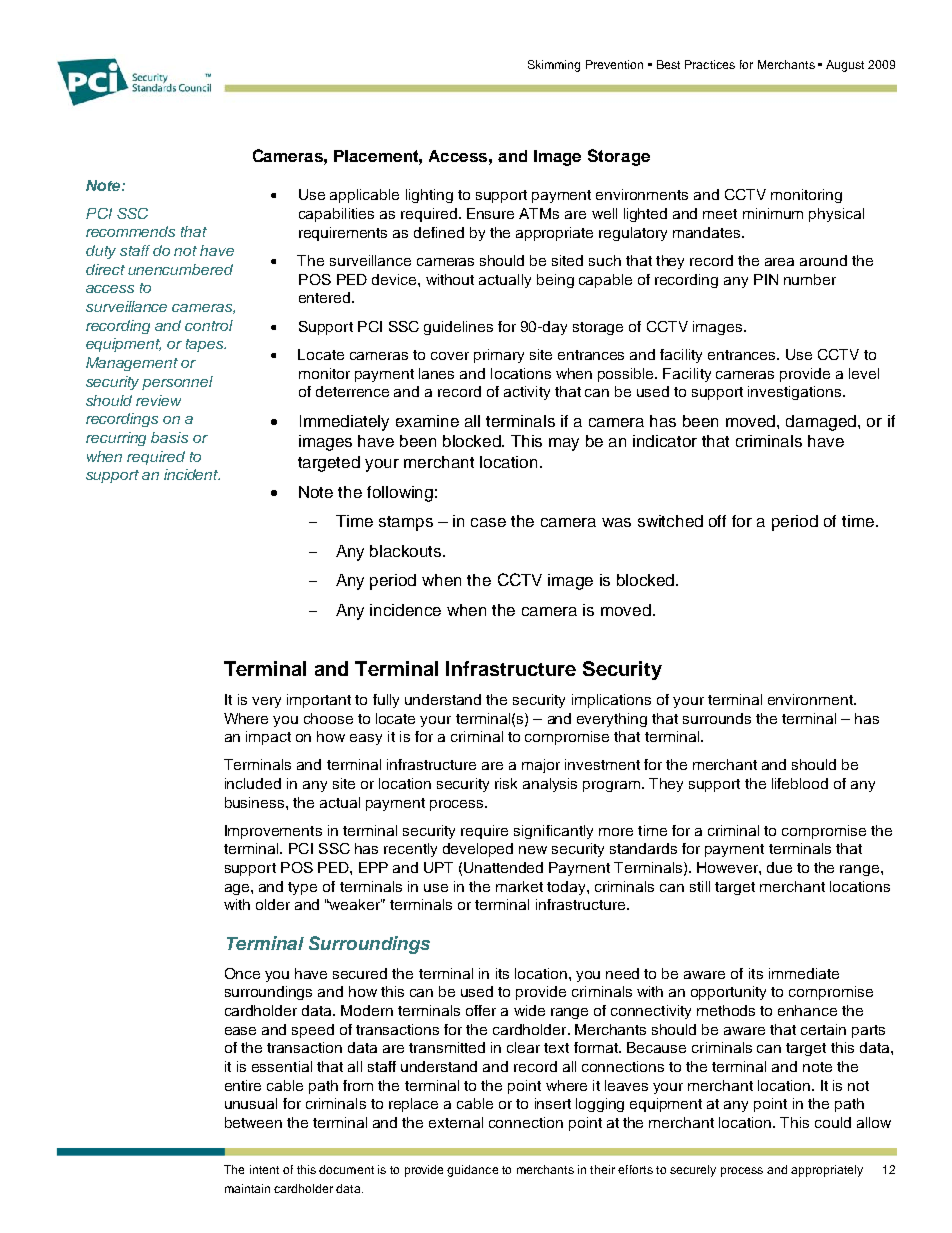 The height and width of the screenshot is (1233, 952). What do you see at coordinates (130, 231) in the screenshot?
I see `recommends` at bounding box center [130, 231].
